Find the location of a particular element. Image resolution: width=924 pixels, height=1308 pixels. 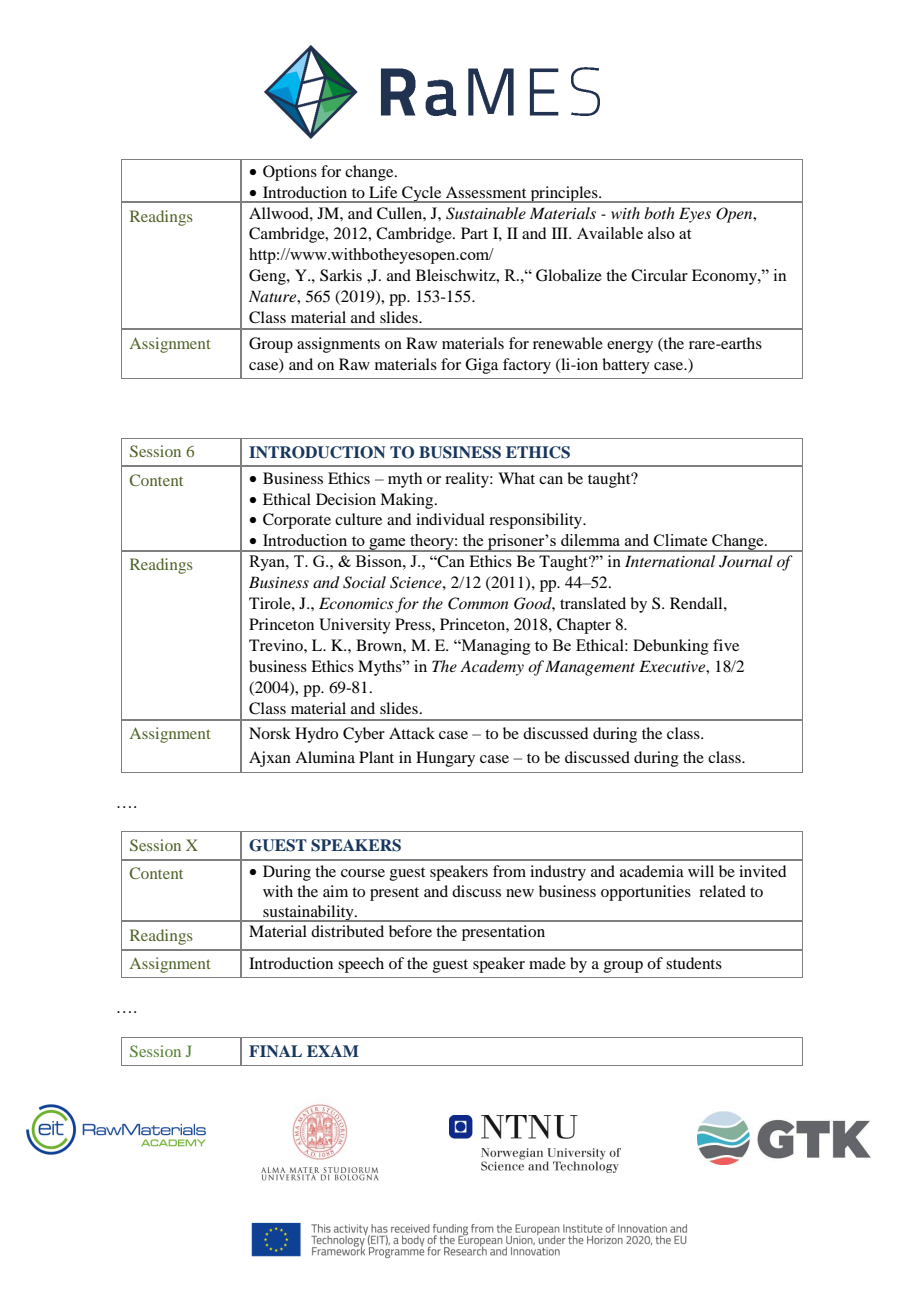

Options is located at coordinates (290, 173).
